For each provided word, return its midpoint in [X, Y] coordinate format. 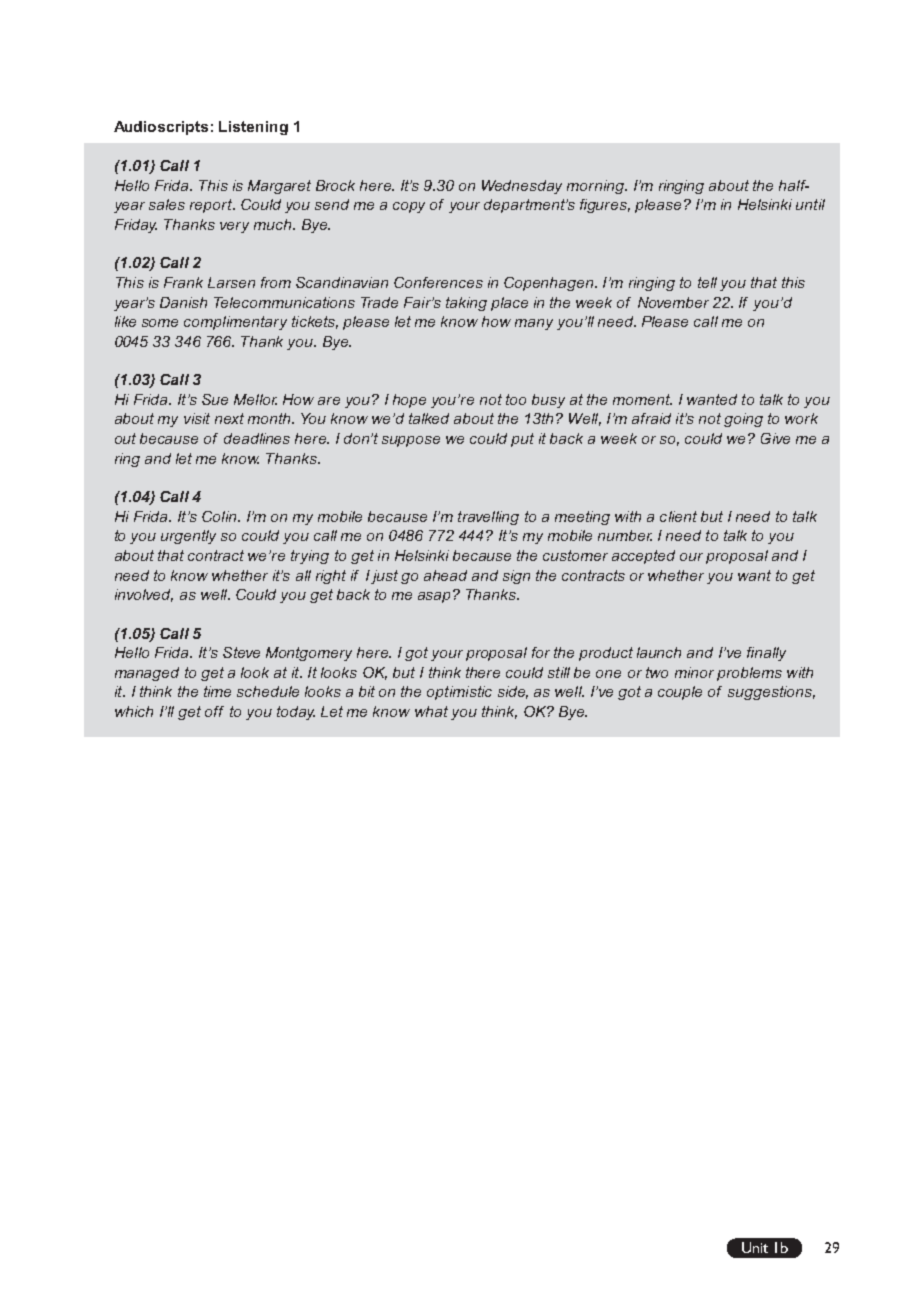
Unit [755, 1247]
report [212, 206]
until [810, 204]
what [431, 711]
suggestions [771, 693]
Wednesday [522, 187]
